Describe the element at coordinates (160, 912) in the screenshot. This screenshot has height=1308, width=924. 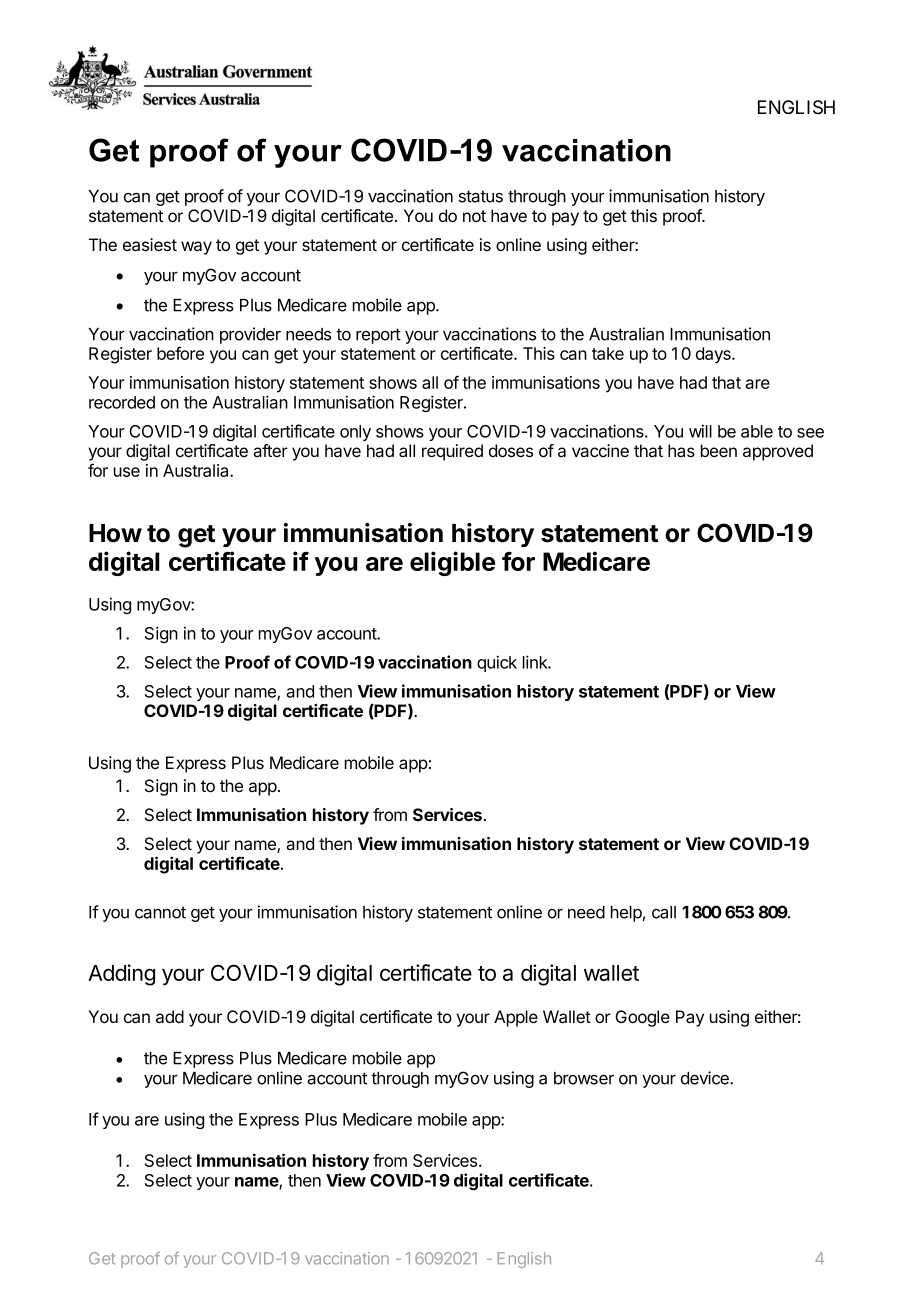
I see `cannot` at that location.
